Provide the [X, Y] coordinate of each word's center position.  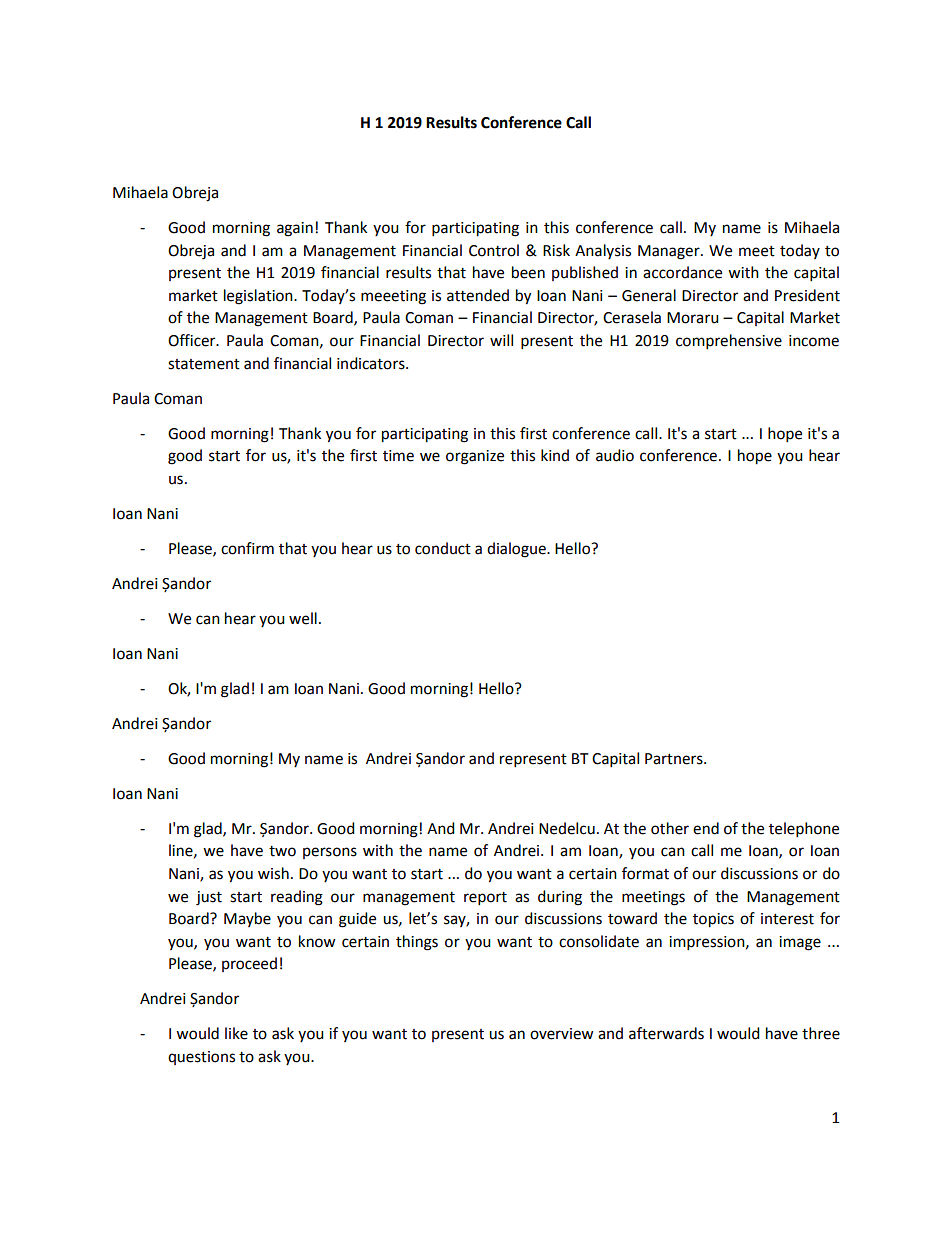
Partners [675, 759]
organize [475, 457]
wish [273, 873]
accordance [682, 272]
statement [204, 364]
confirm [247, 548]
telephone [804, 830]
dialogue [517, 550]
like [236, 1033]
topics [713, 920]
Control [494, 250]
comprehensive [729, 342]
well [303, 618]
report [485, 899]
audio [615, 455]
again [295, 229]
